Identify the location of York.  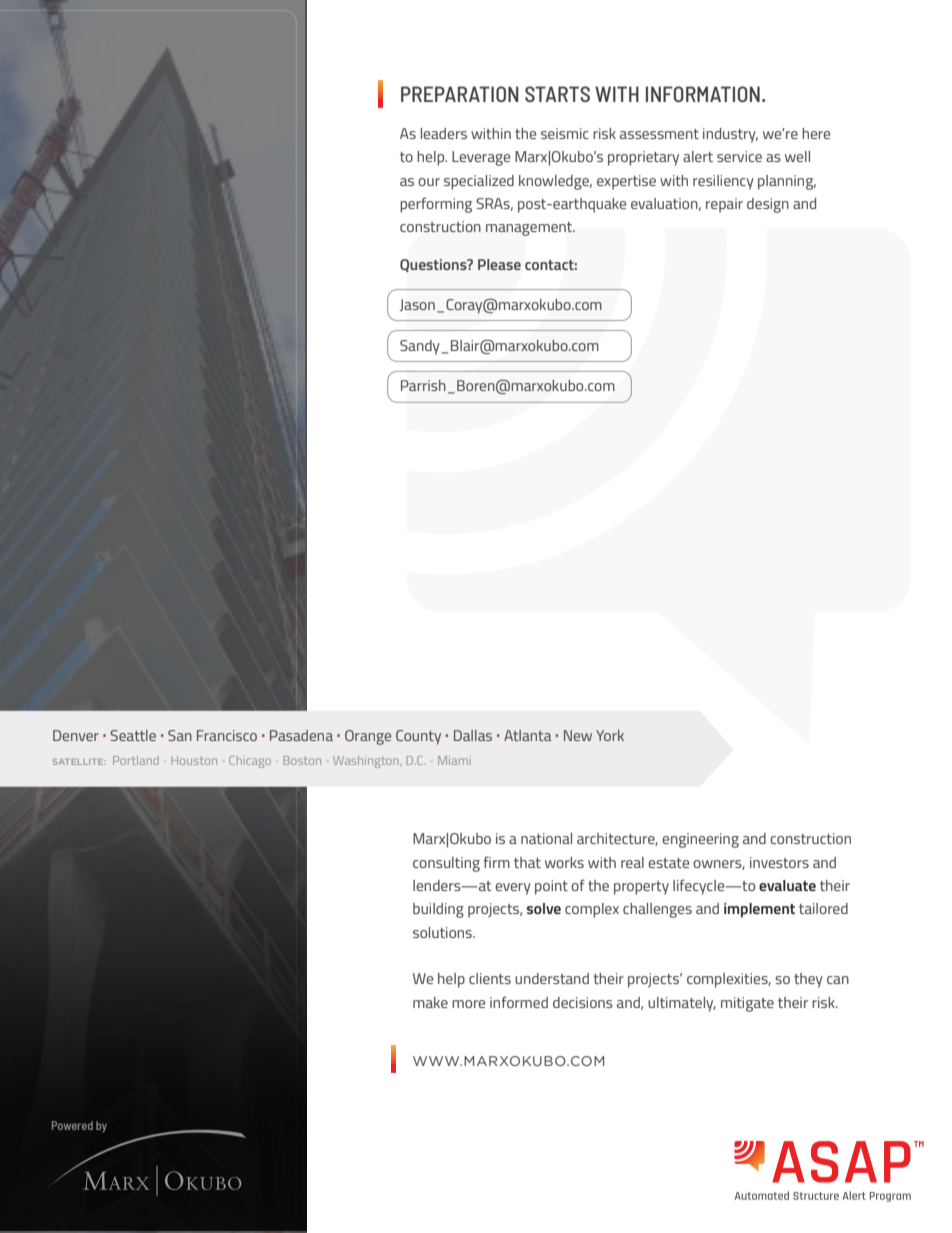
(610, 735).
